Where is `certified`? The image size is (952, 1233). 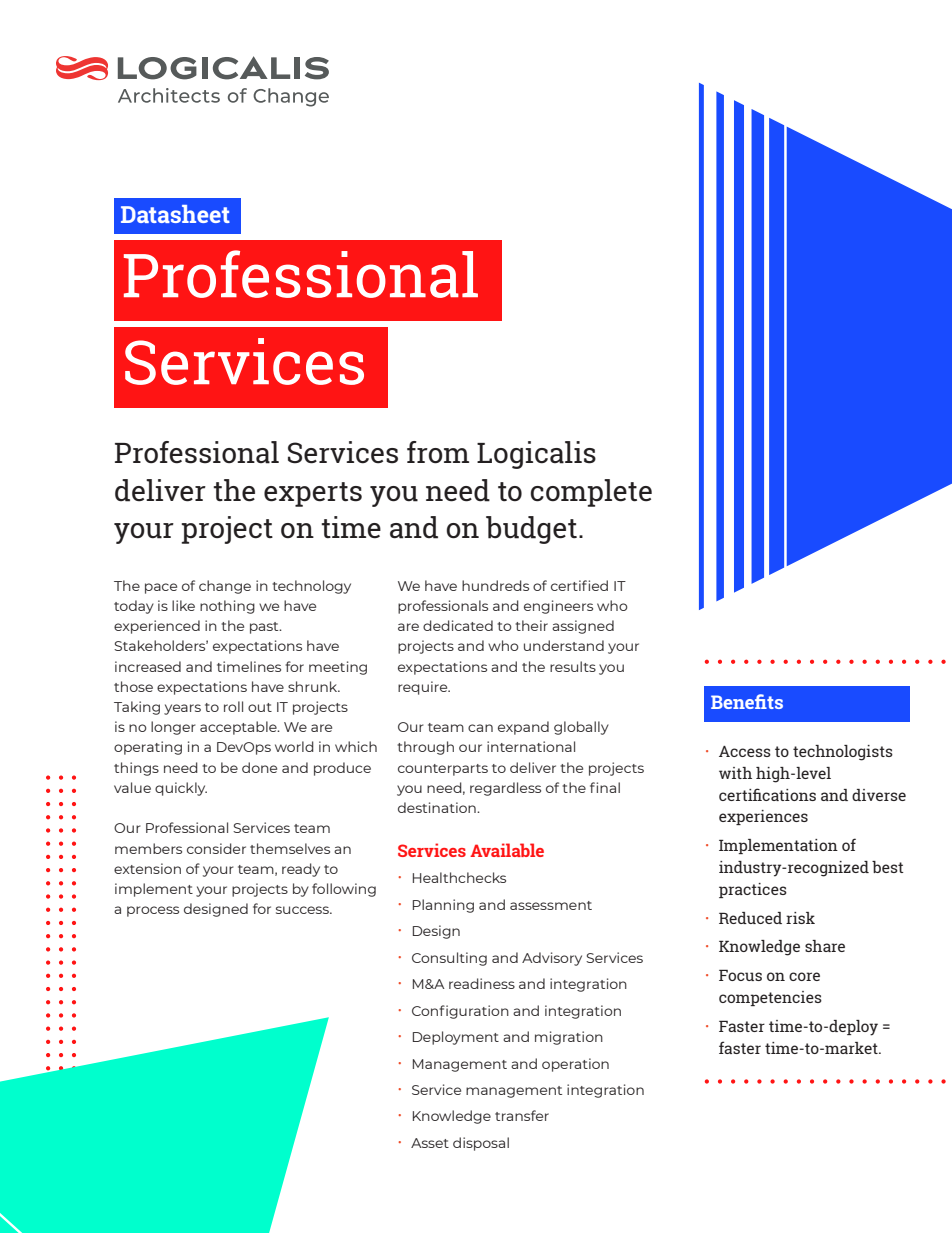
certified is located at coordinates (579, 585).
